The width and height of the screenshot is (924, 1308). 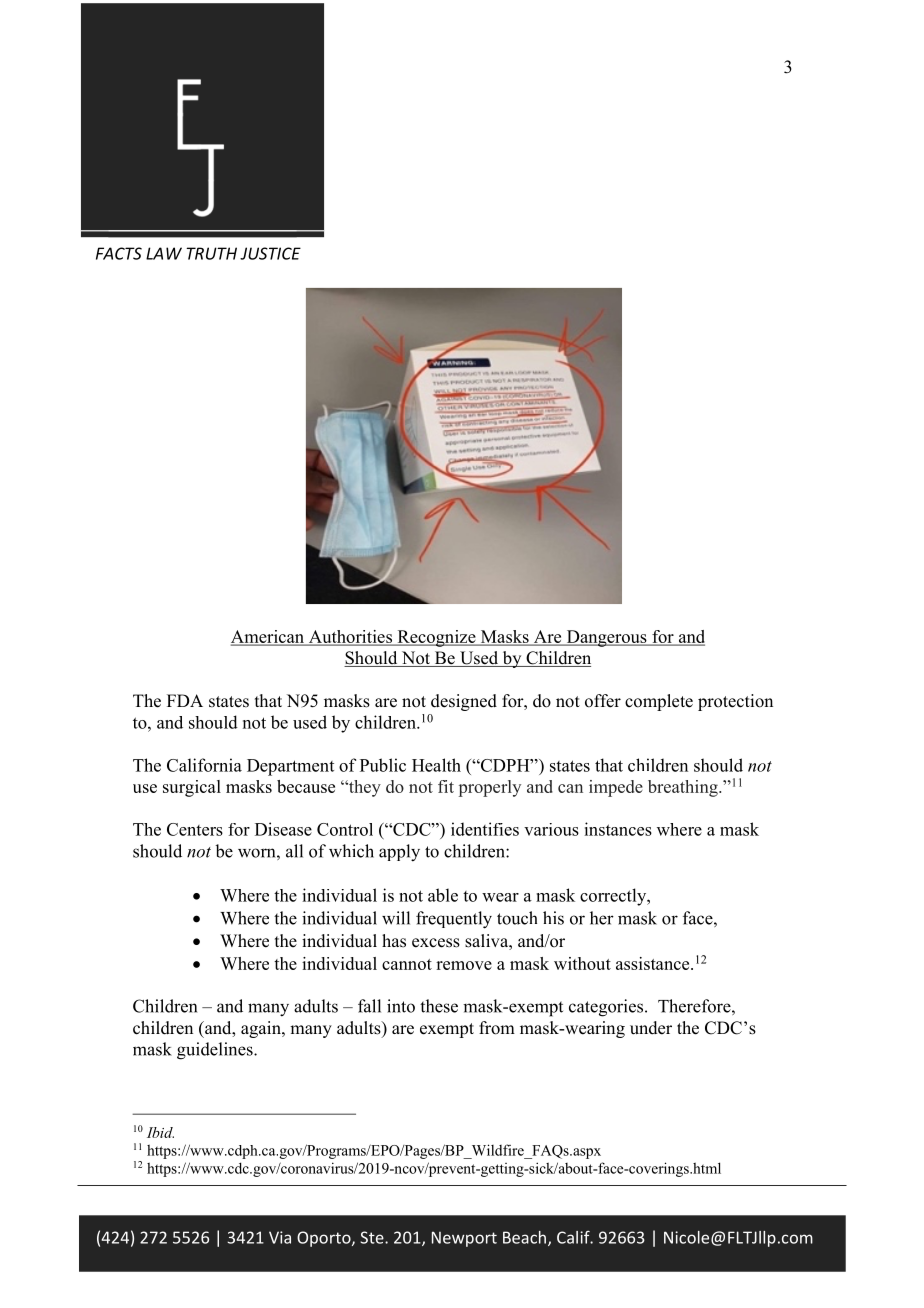 I want to click on Dangerous, so click(x=606, y=638).
